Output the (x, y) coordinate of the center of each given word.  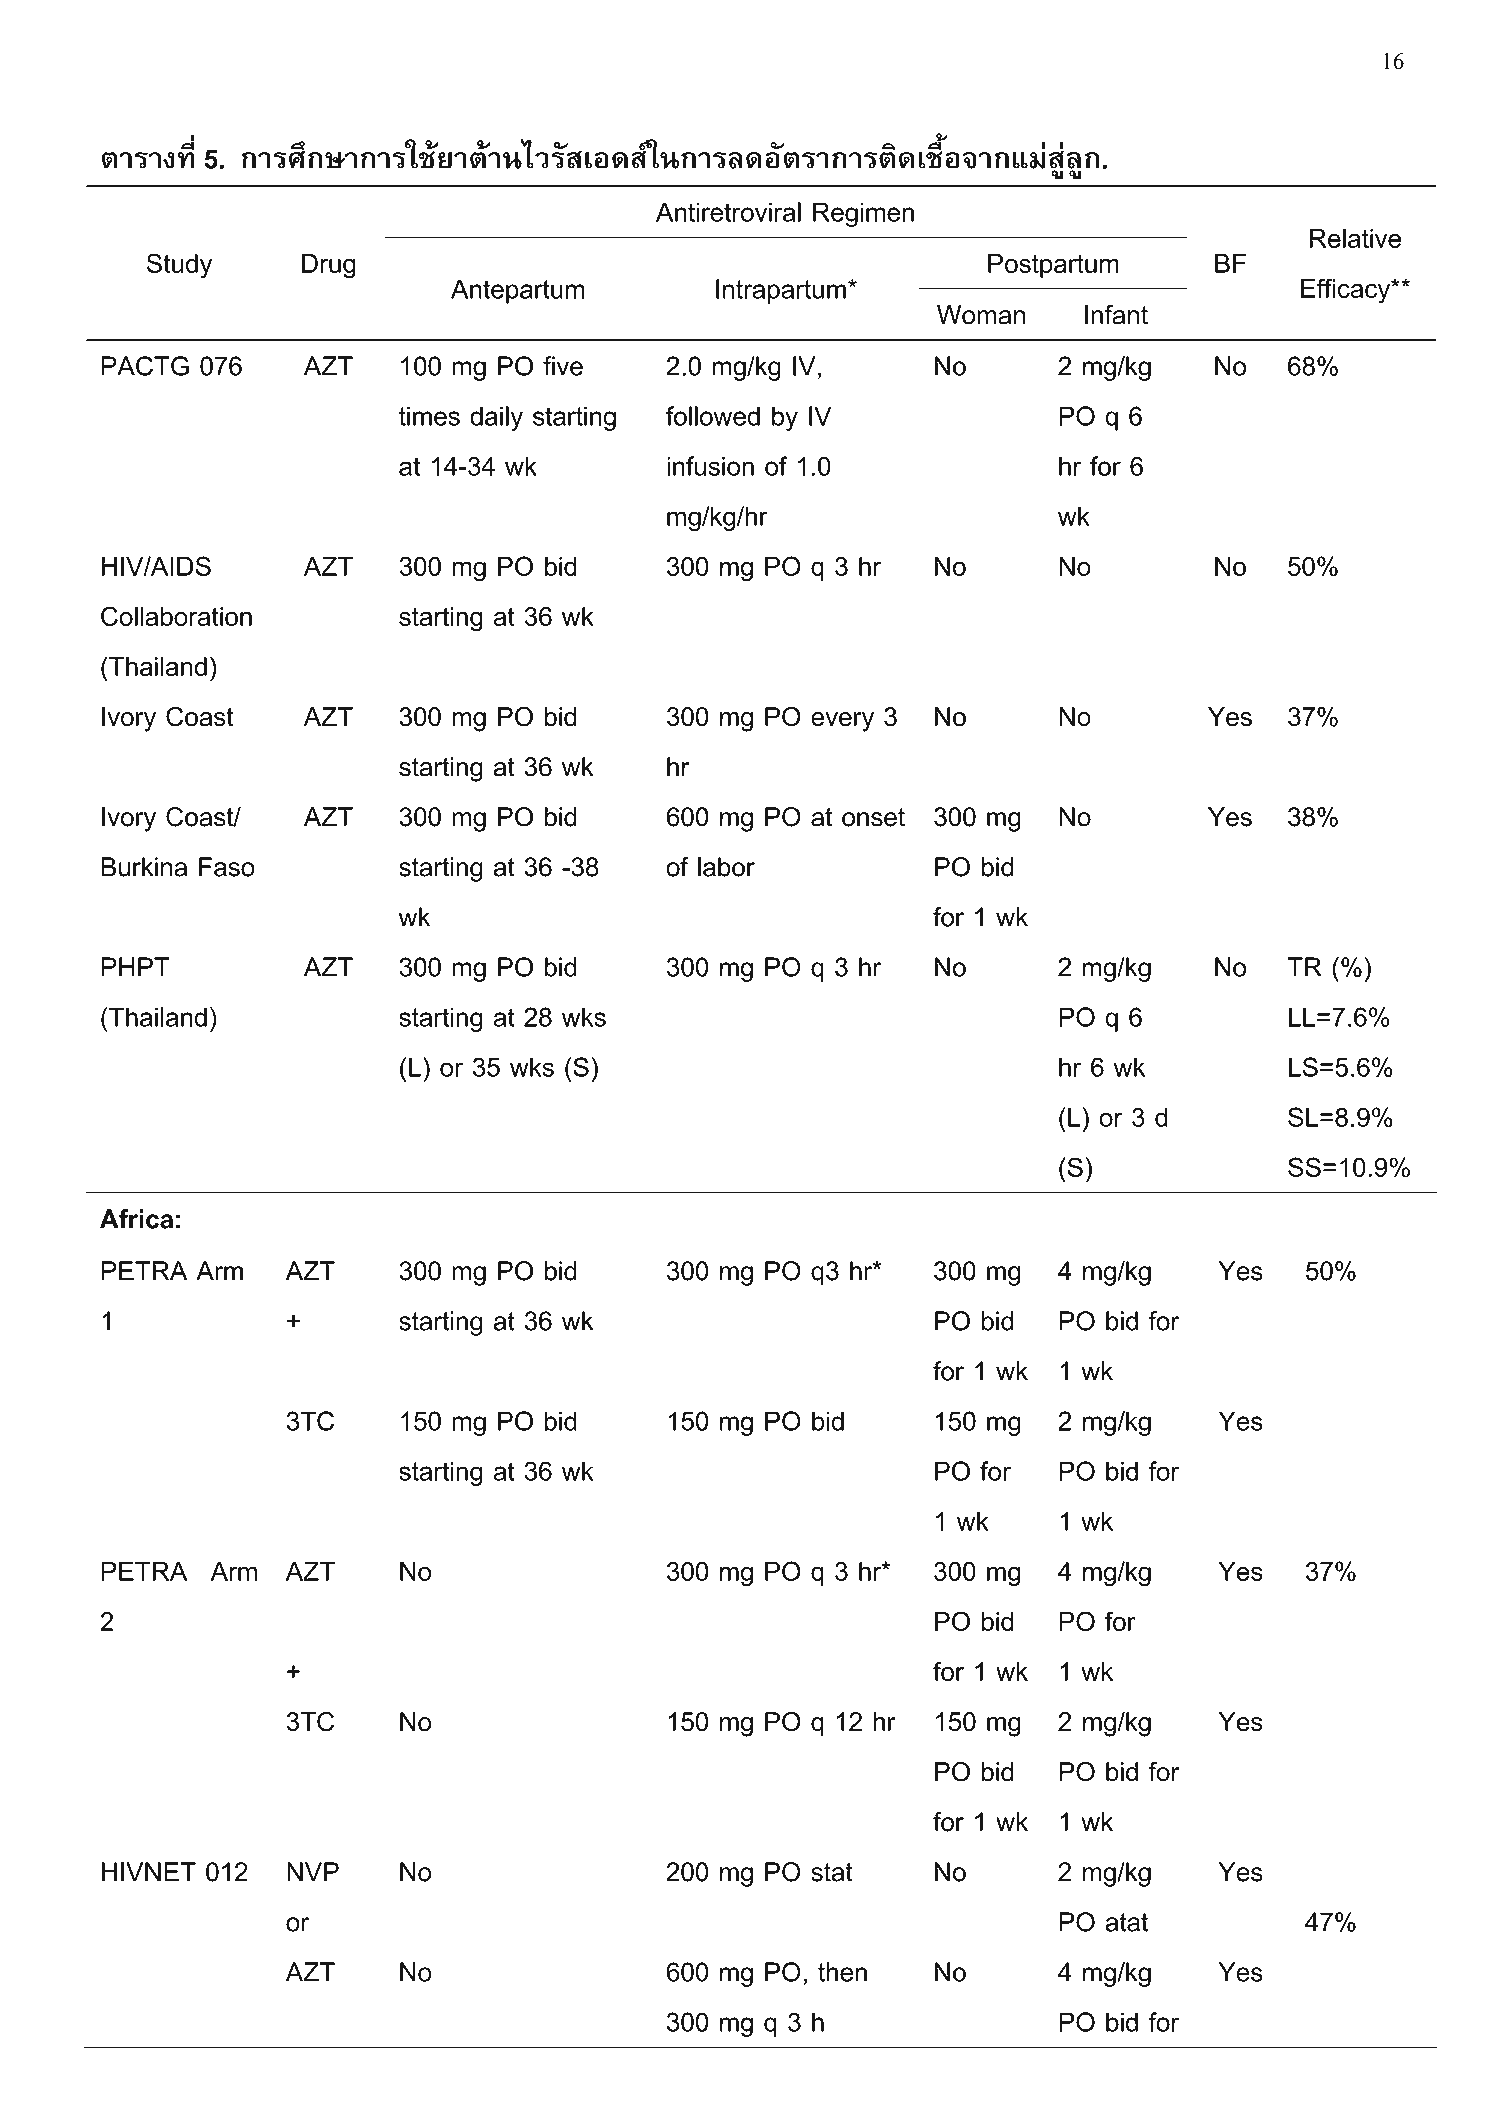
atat (1126, 1922)
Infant (1116, 315)
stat (832, 1872)
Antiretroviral (728, 212)
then (842, 1972)
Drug (329, 266)
